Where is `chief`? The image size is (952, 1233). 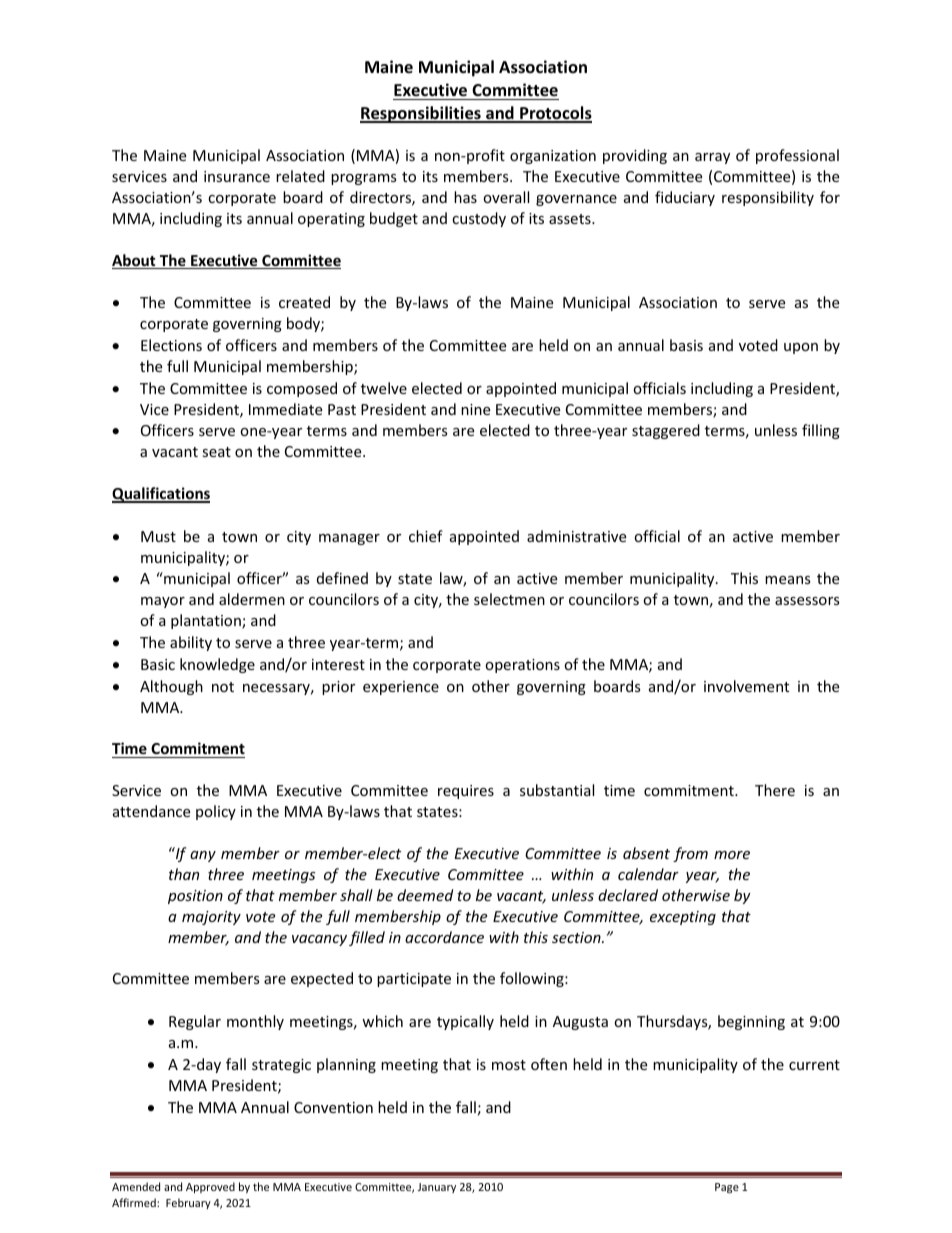
chief is located at coordinates (426, 536).
